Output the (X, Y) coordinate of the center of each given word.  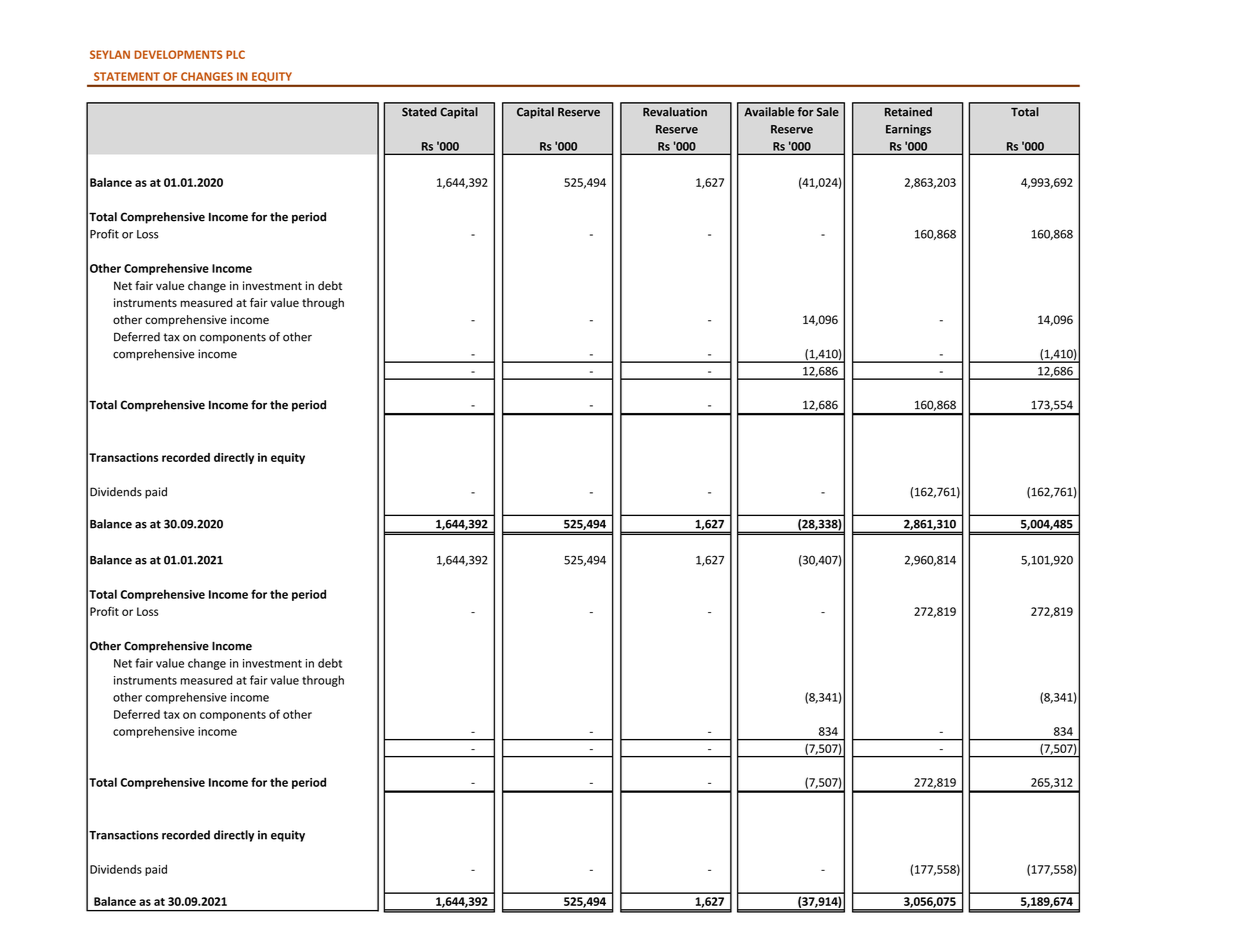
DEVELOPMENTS (178, 54)
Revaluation (675, 112)
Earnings (908, 130)
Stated (419, 112)
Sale (828, 112)
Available (769, 112)
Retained (908, 112)
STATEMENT (127, 76)
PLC (235, 54)
